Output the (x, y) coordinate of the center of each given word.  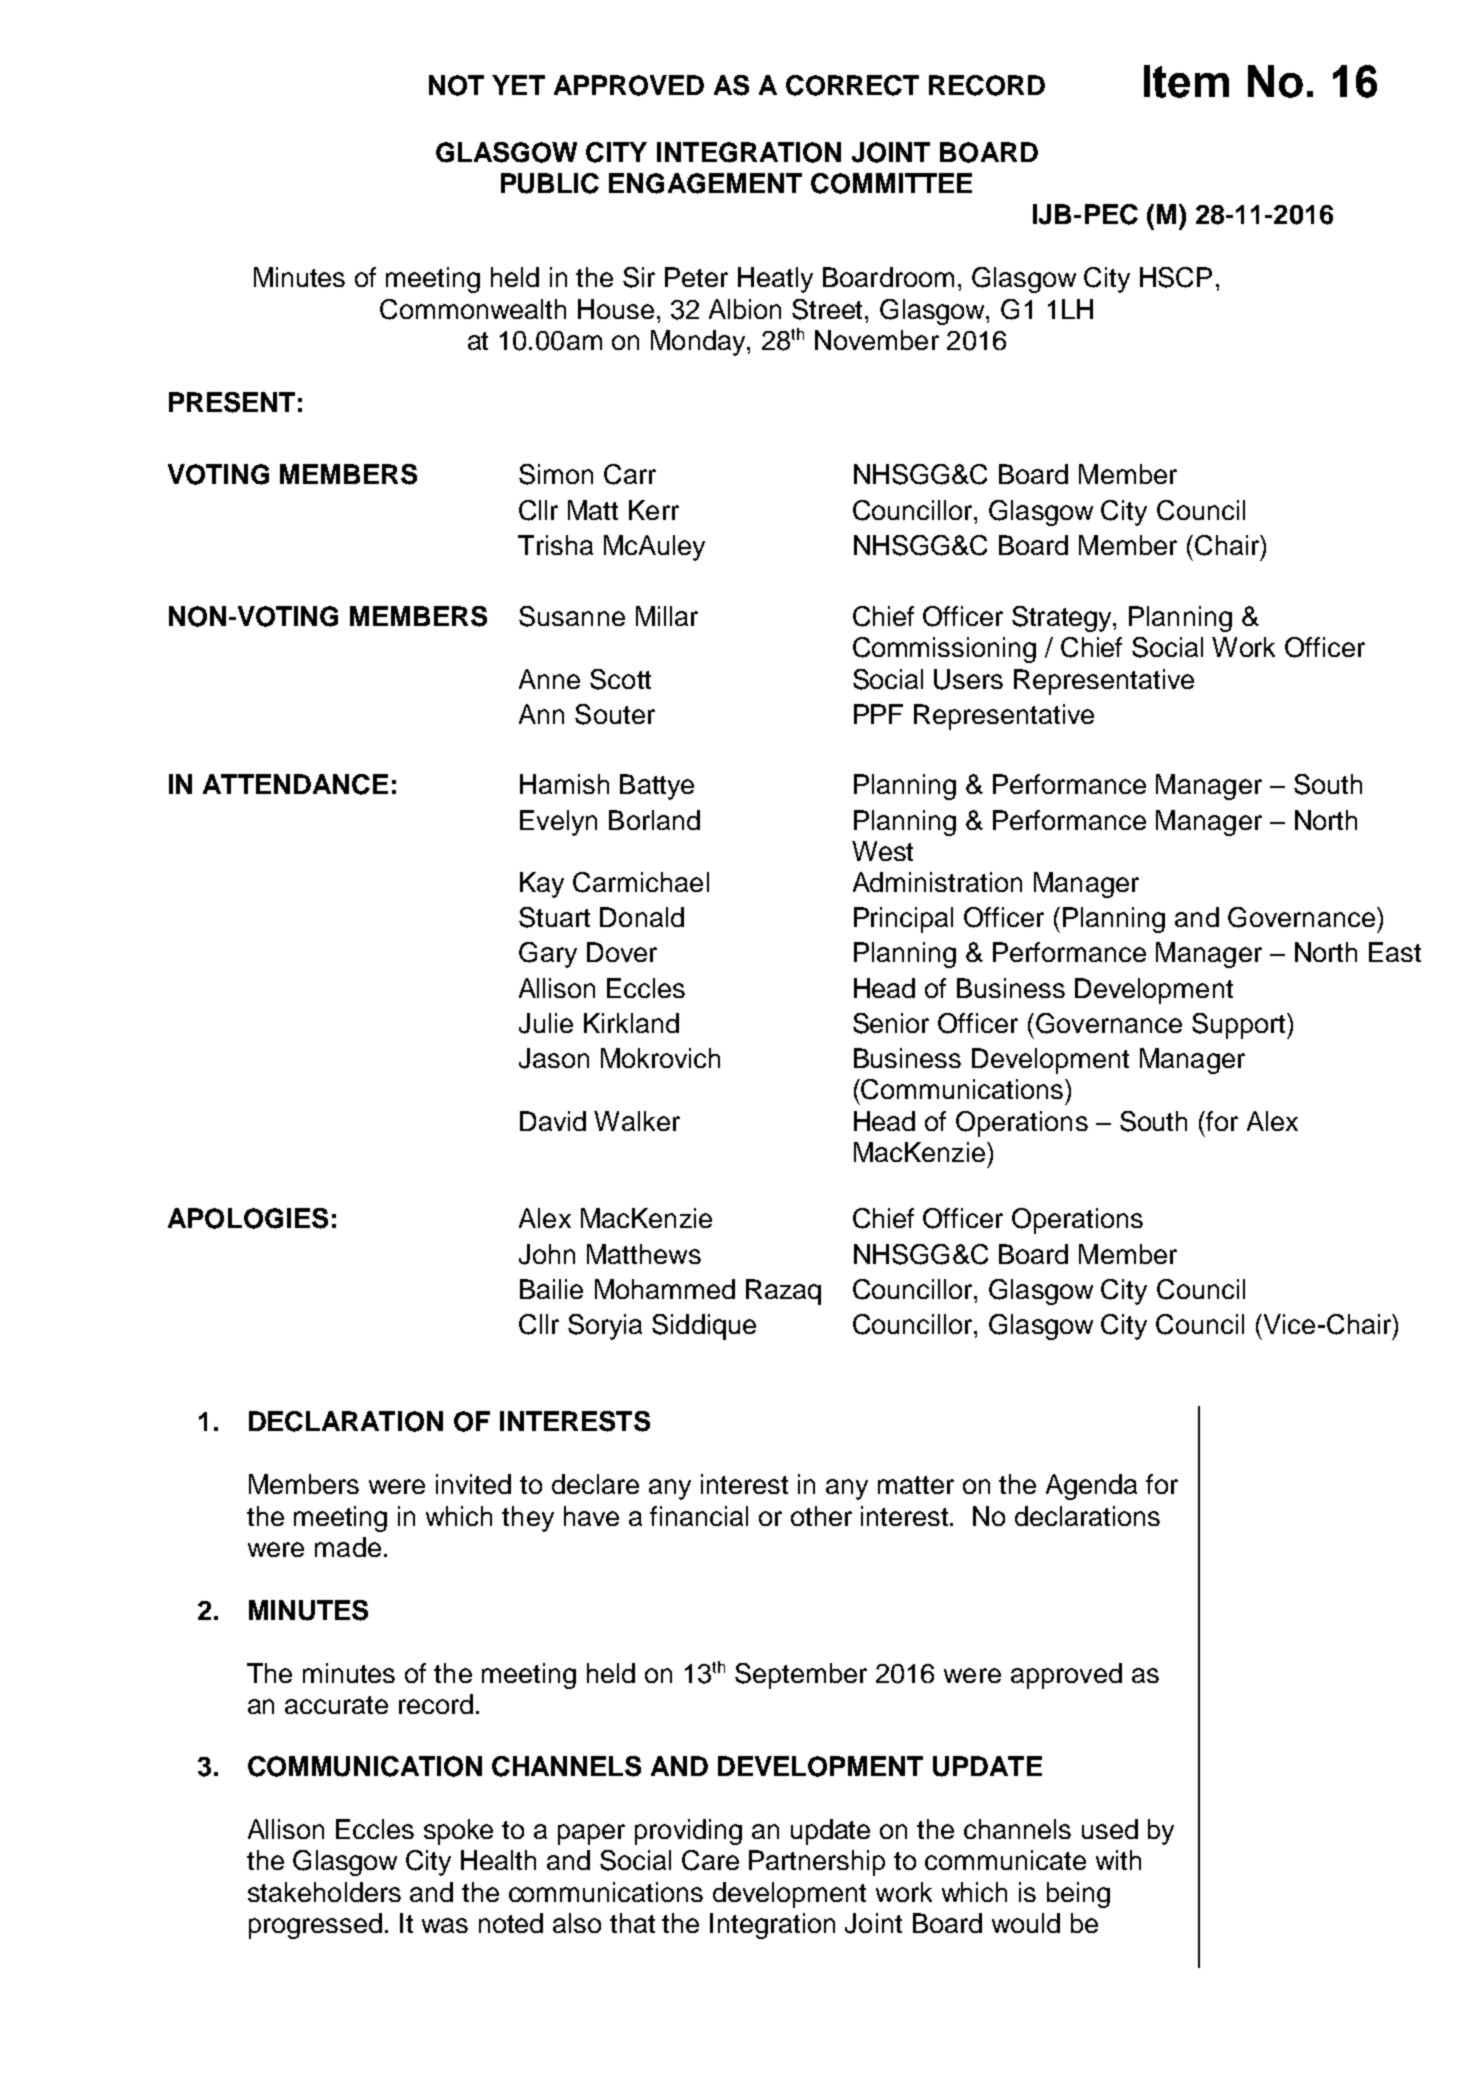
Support (1240, 1026)
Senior (891, 1023)
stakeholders (324, 1892)
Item (1186, 81)
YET (518, 85)
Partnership (817, 1863)
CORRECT (852, 85)
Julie (546, 1023)
